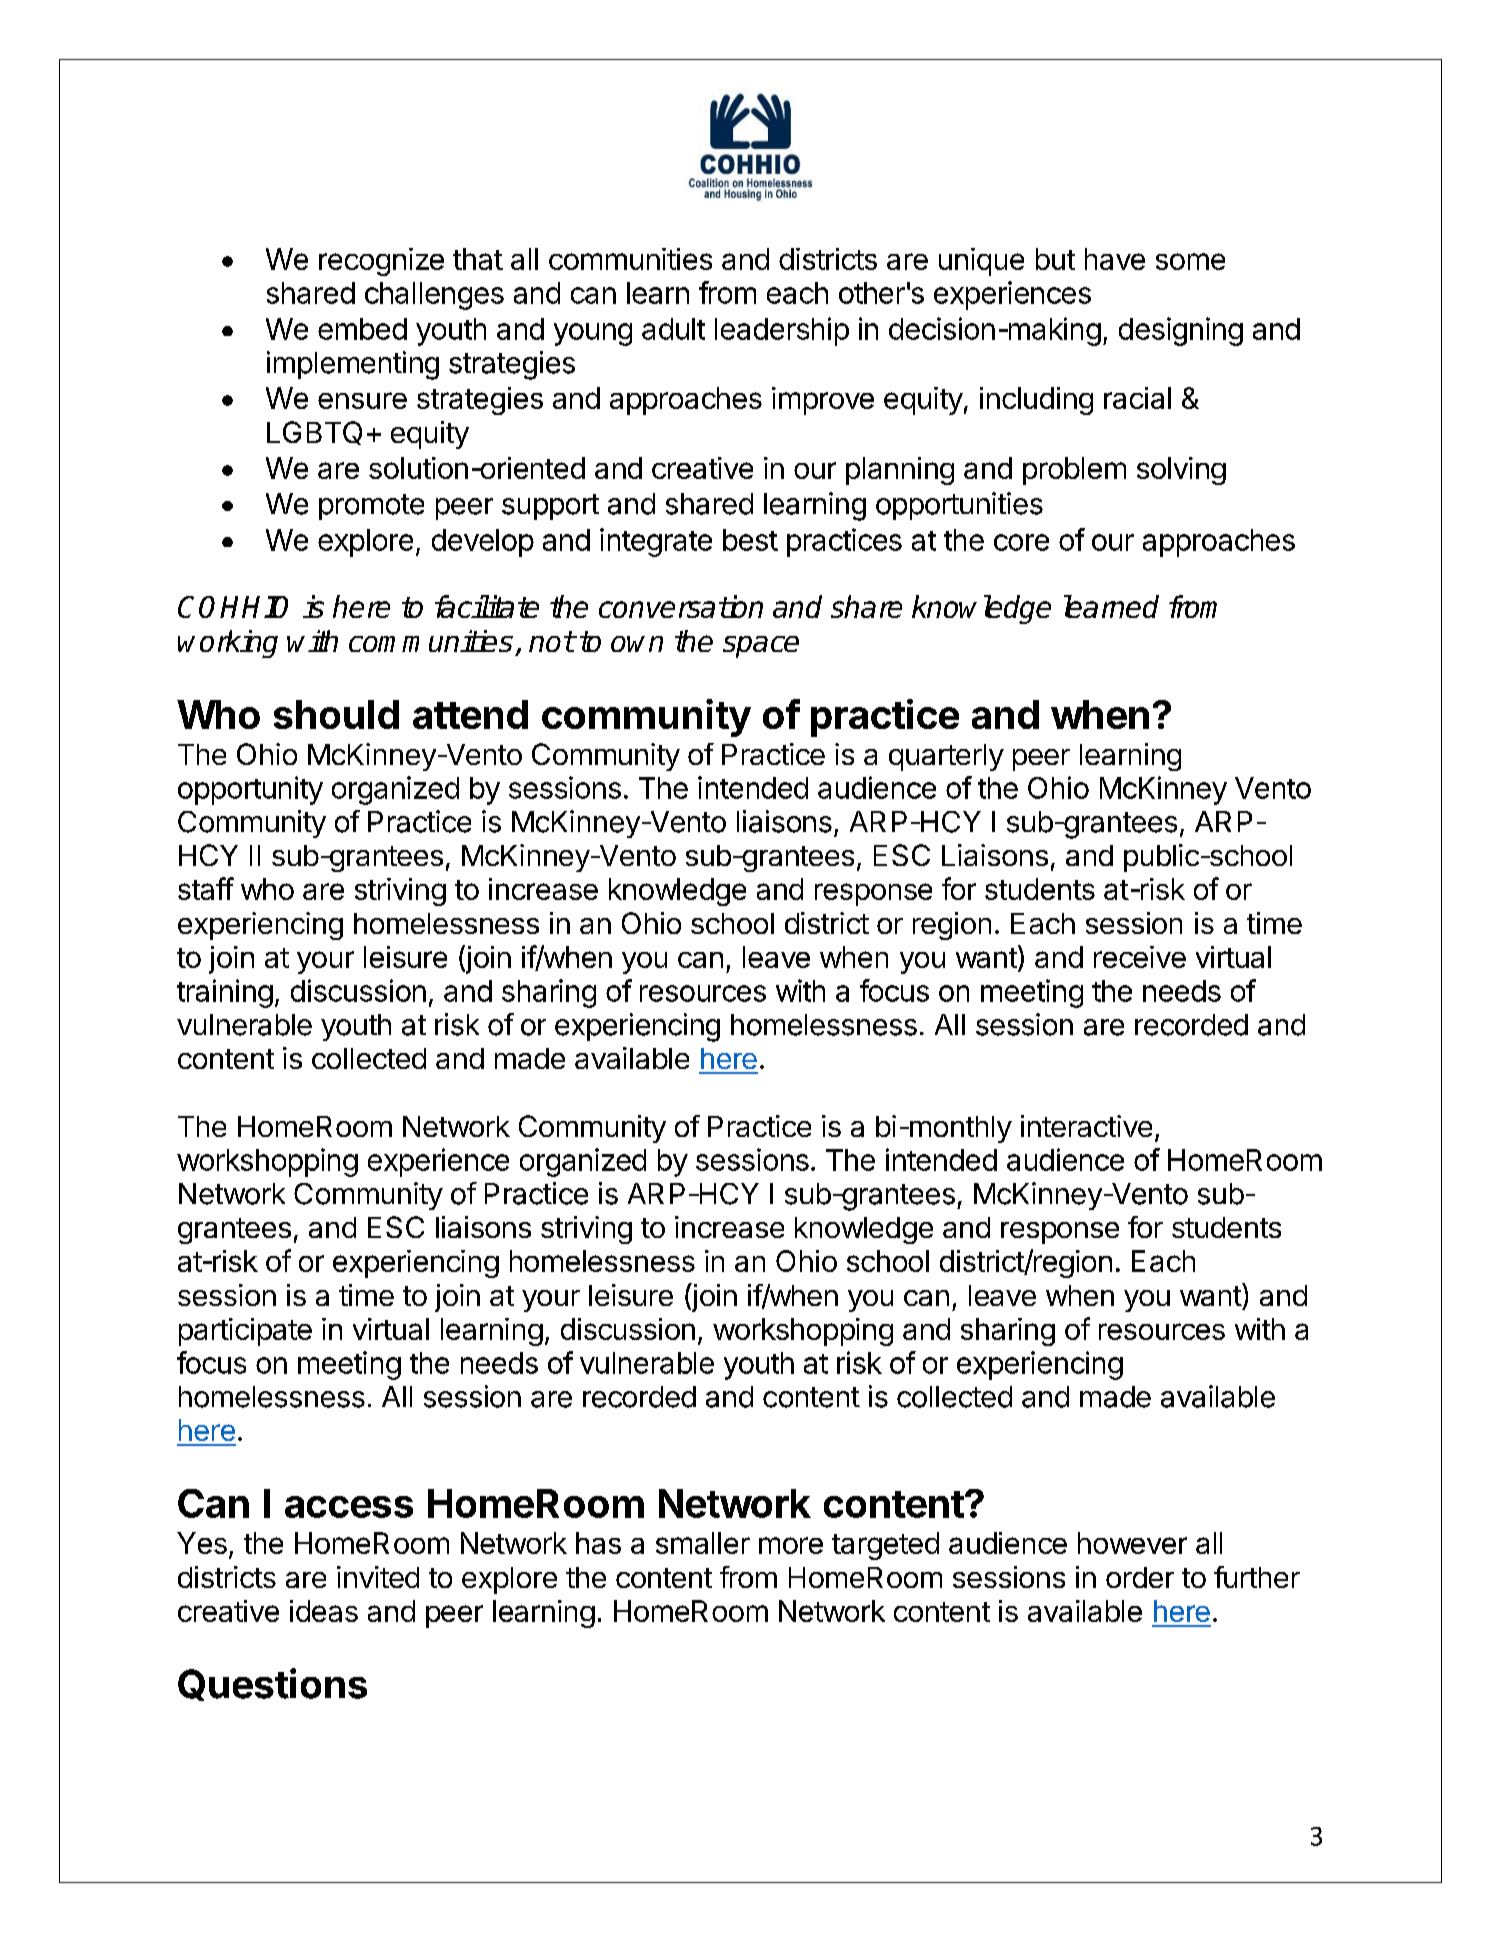 The width and height of the page is (1500, 1941). I want to click on ideas, so click(324, 1611).
